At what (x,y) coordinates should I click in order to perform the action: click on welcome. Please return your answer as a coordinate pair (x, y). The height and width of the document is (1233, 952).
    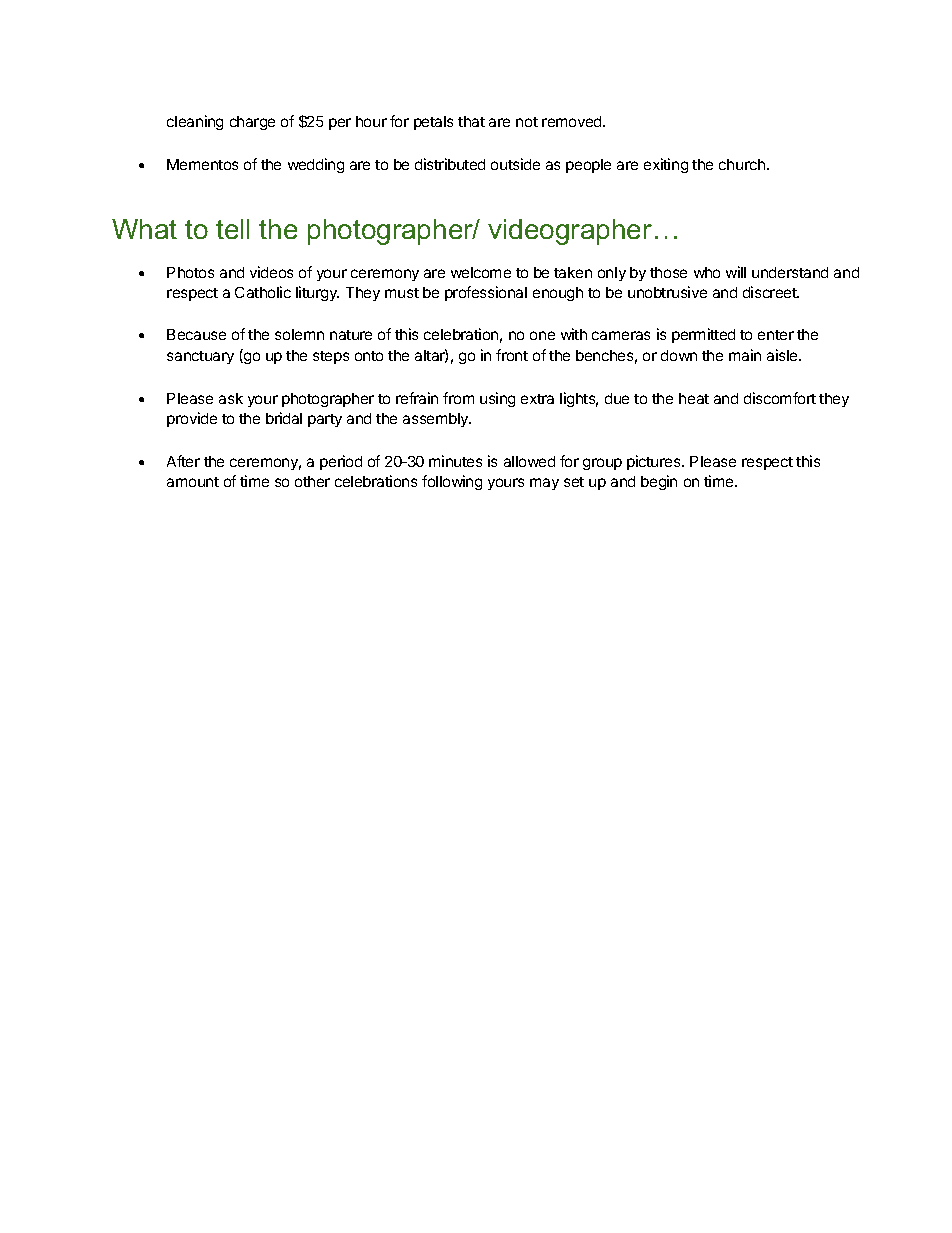
    Looking at the image, I should click on (481, 272).
